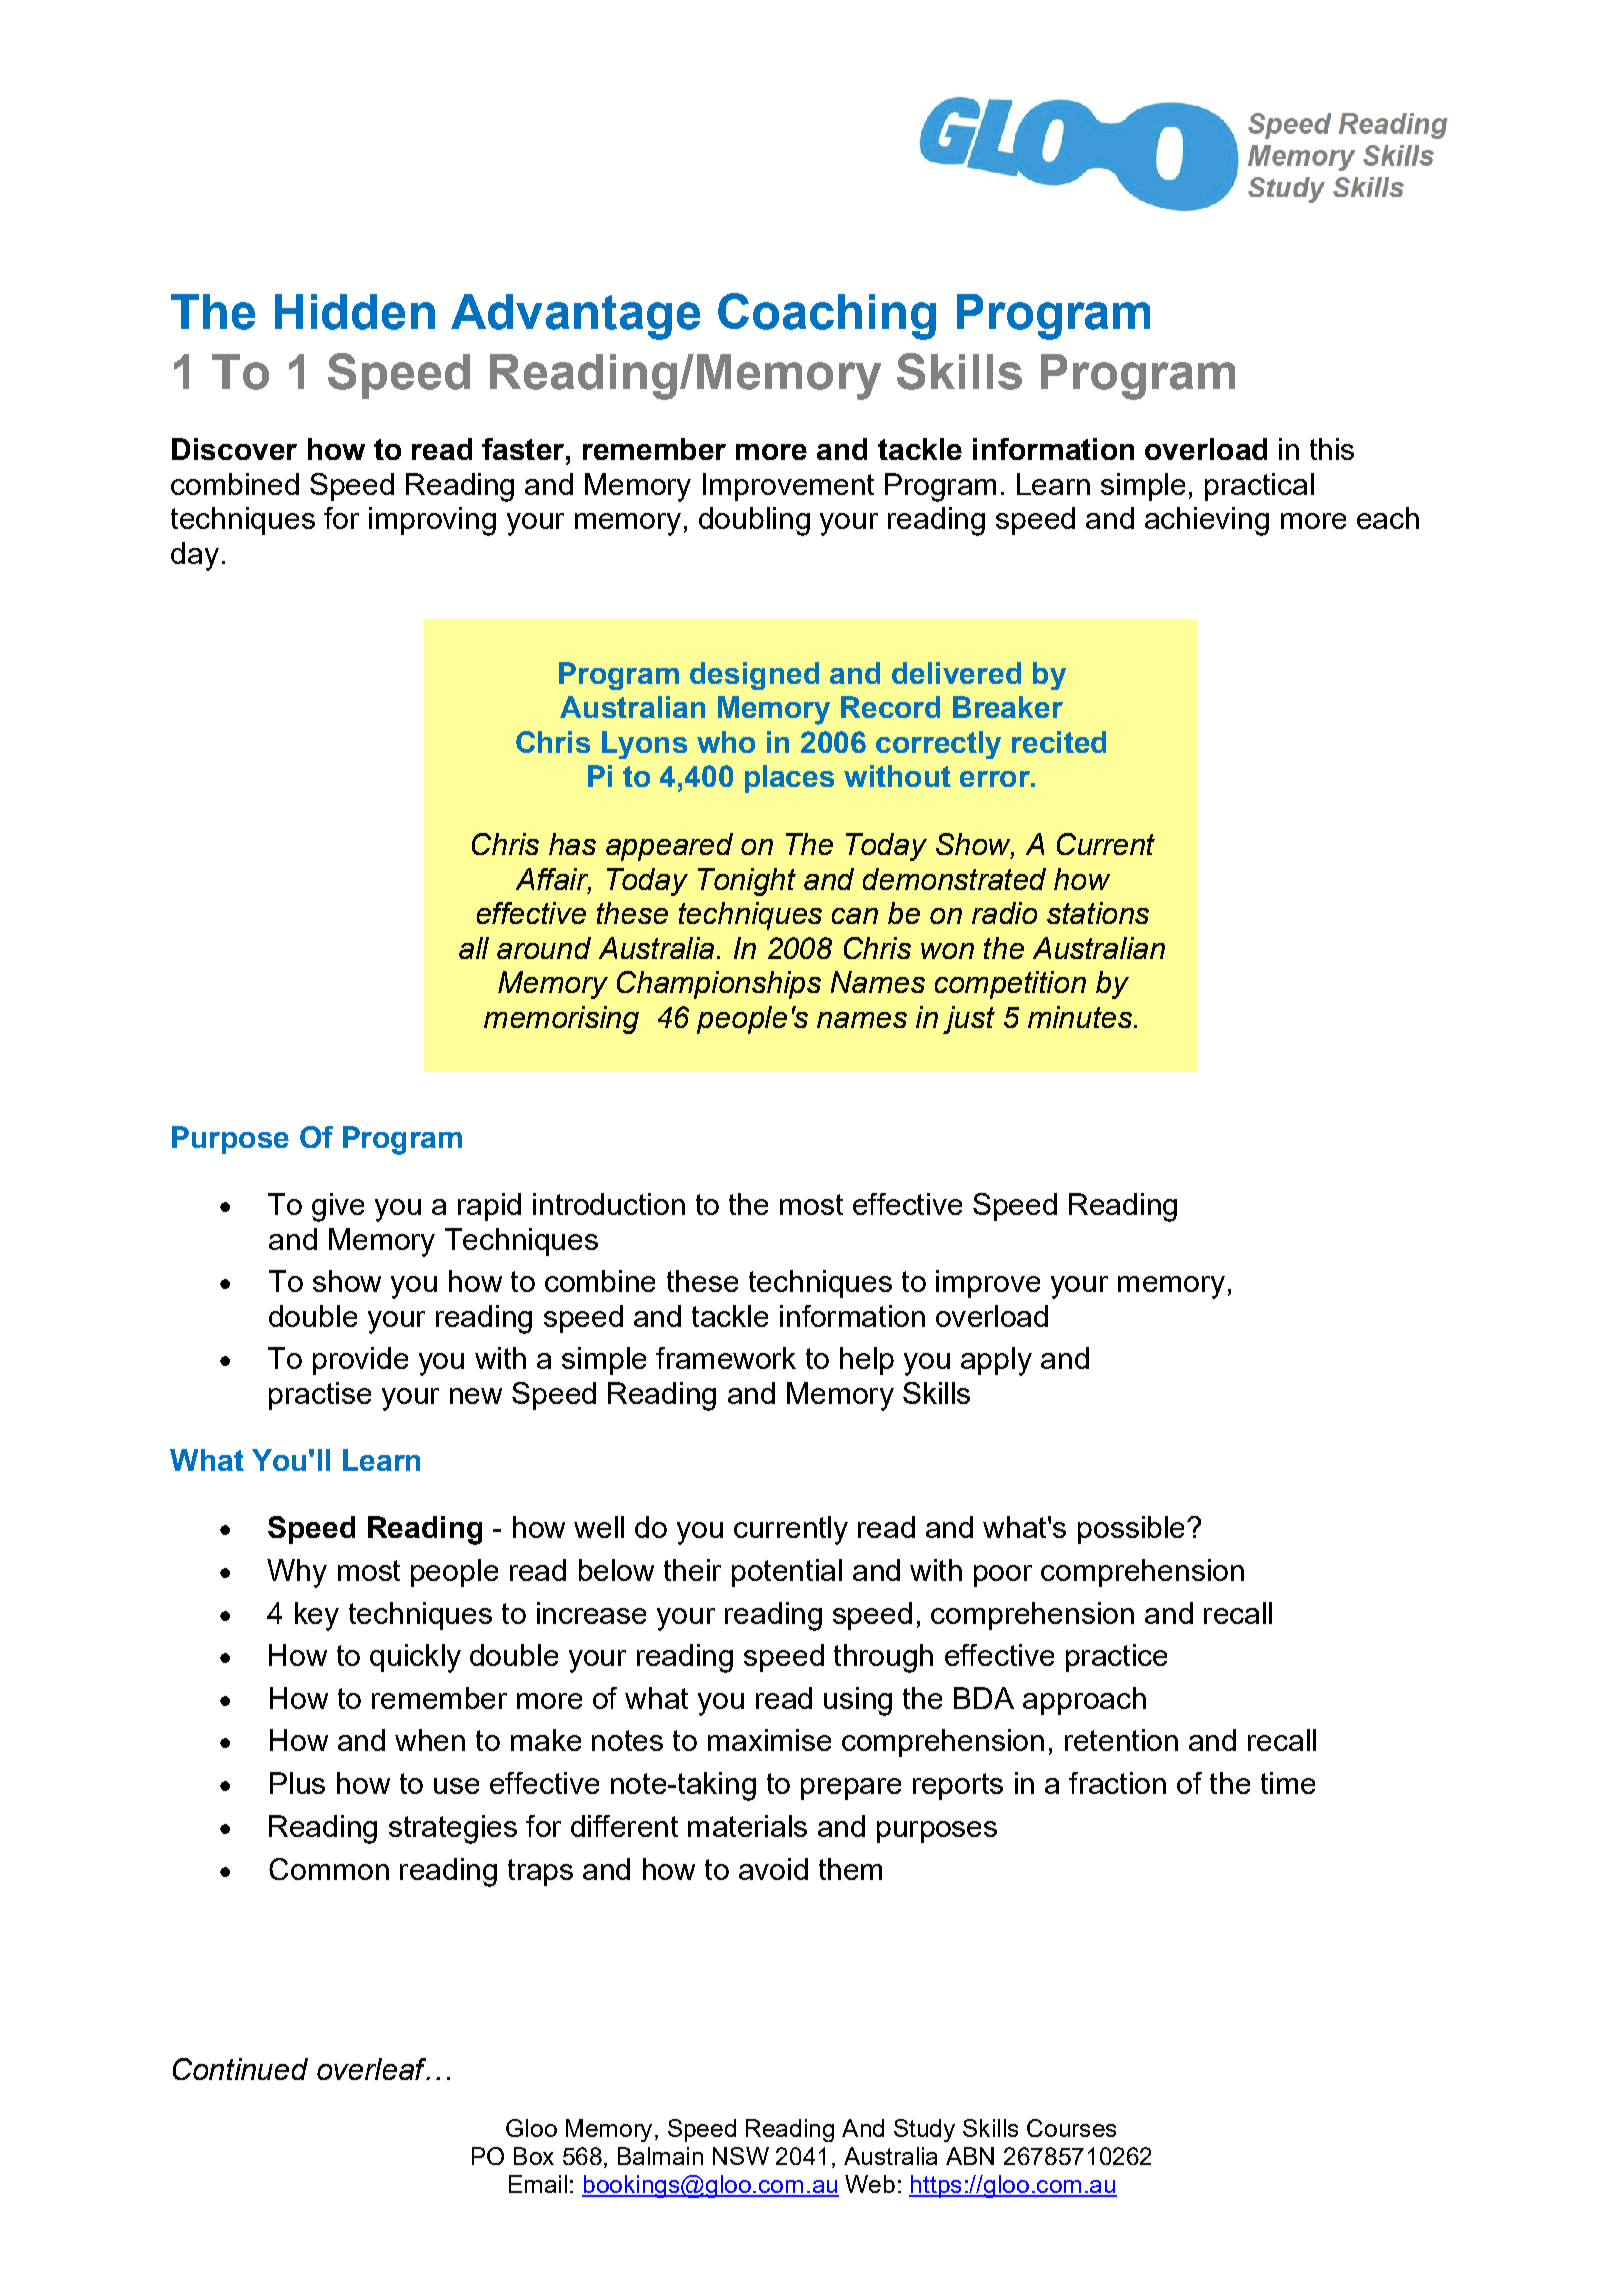 This document has height=2295, width=1622. I want to click on apply, so click(996, 1361).
